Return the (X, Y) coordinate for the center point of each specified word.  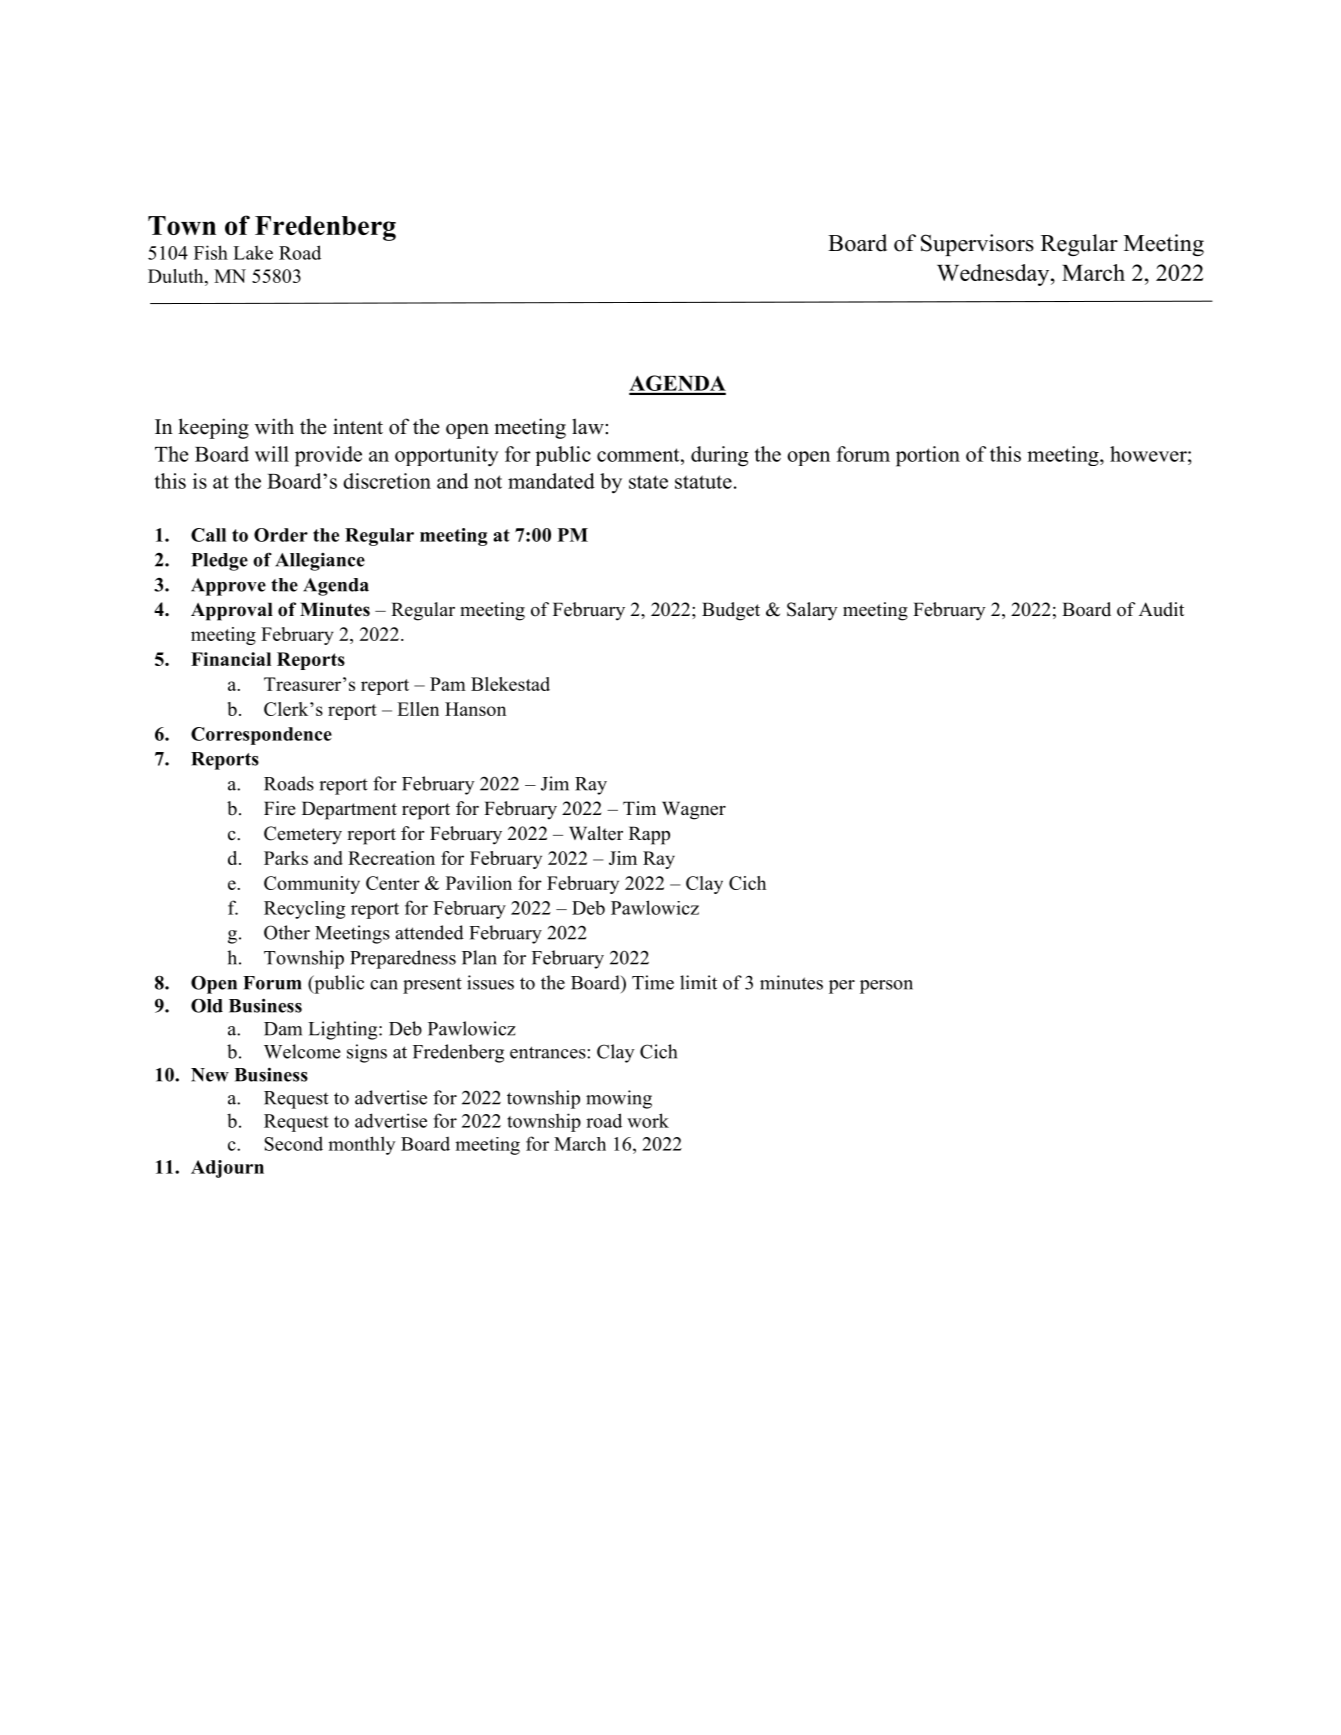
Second (293, 1143)
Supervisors (977, 245)
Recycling (304, 910)
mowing (619, 1099)
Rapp (649, 835)
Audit (1161, 609)
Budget (731, 611)
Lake (253, 252)
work (648, 1120)
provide (328, 456)
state (648, 482)
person (886, 987)
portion (928, 456)
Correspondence (261, 736)
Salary (812, 611)
